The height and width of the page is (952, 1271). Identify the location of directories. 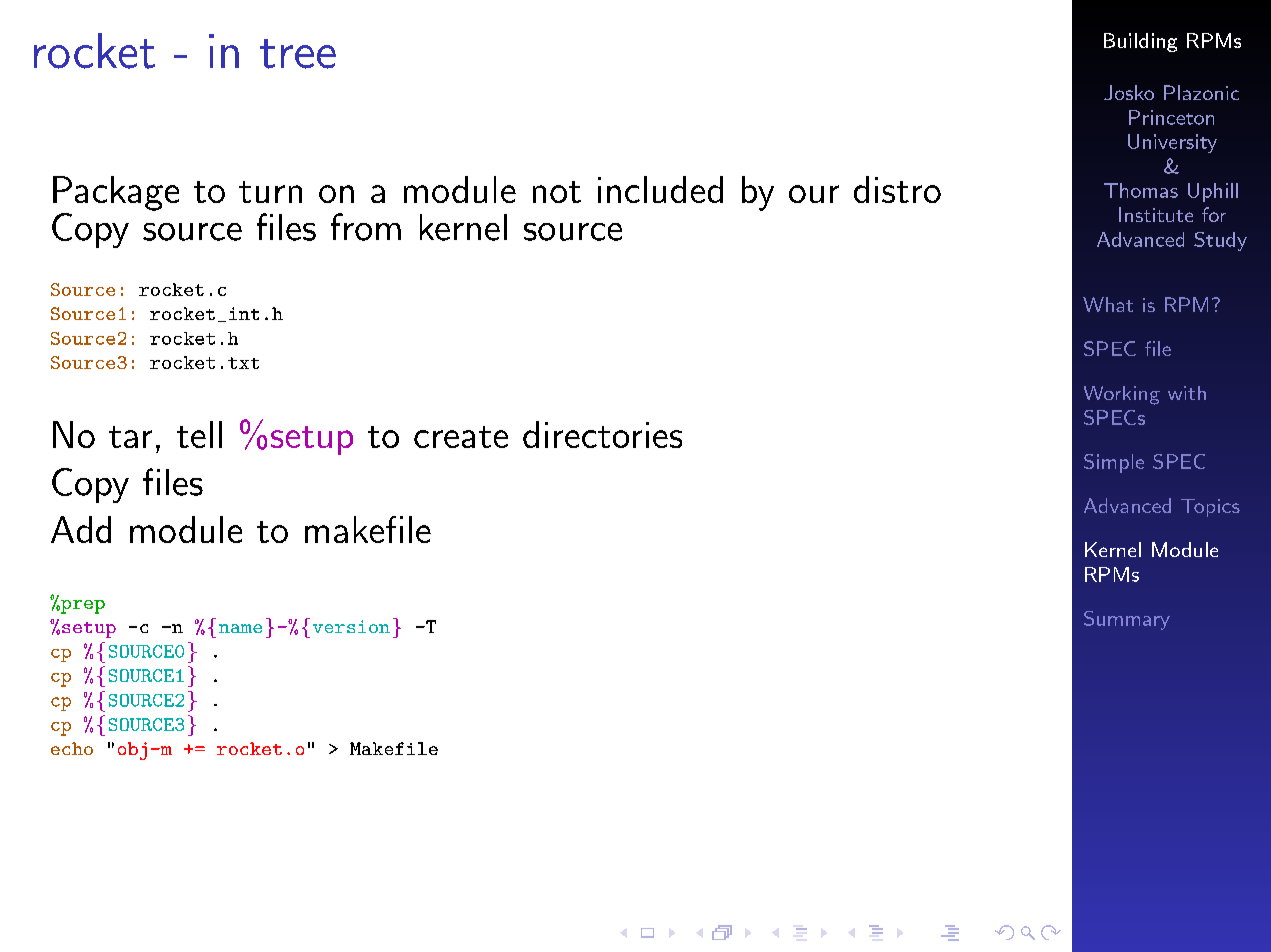
(602, 434).
